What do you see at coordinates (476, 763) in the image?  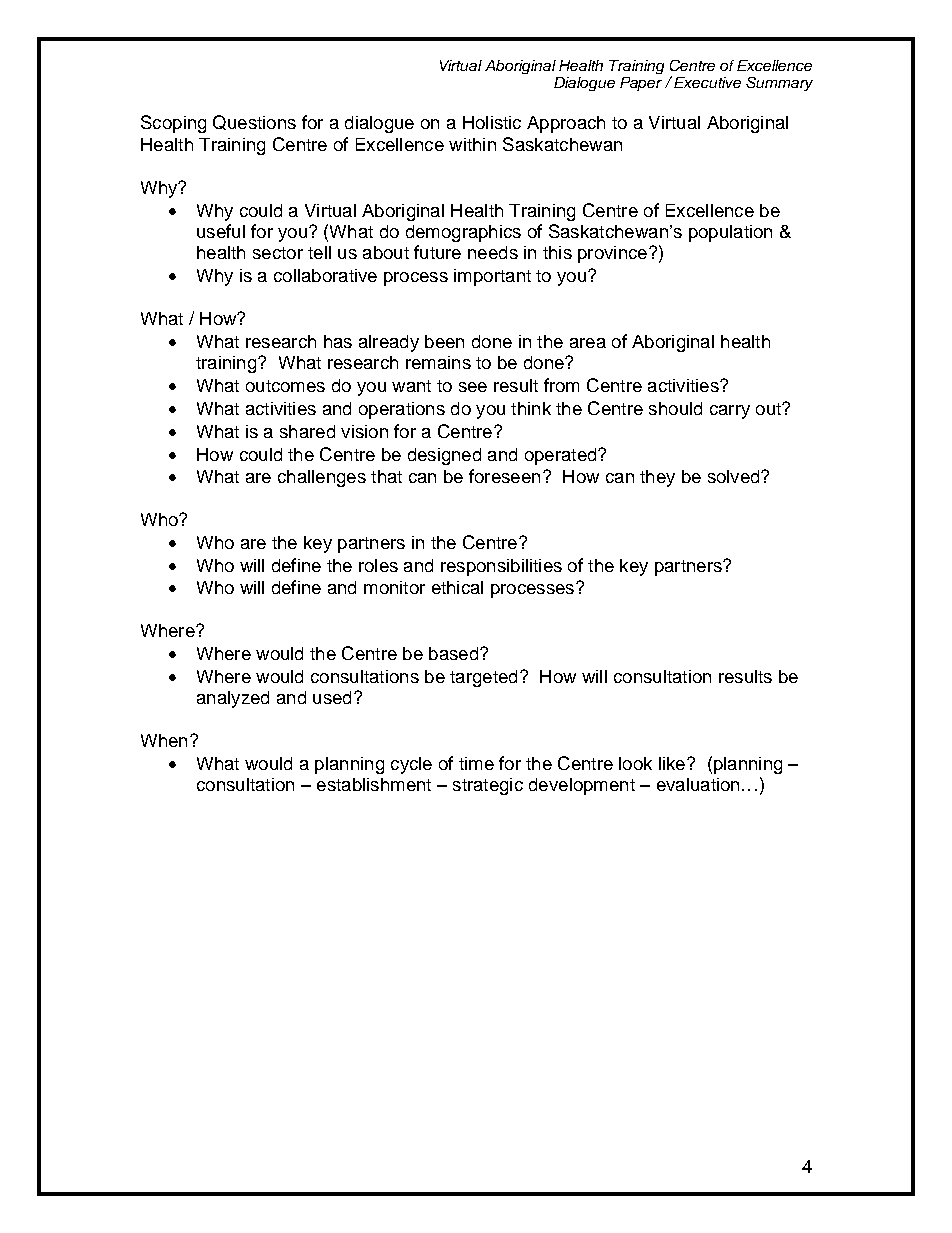 I see `time` at bounding box center [476, 763].
